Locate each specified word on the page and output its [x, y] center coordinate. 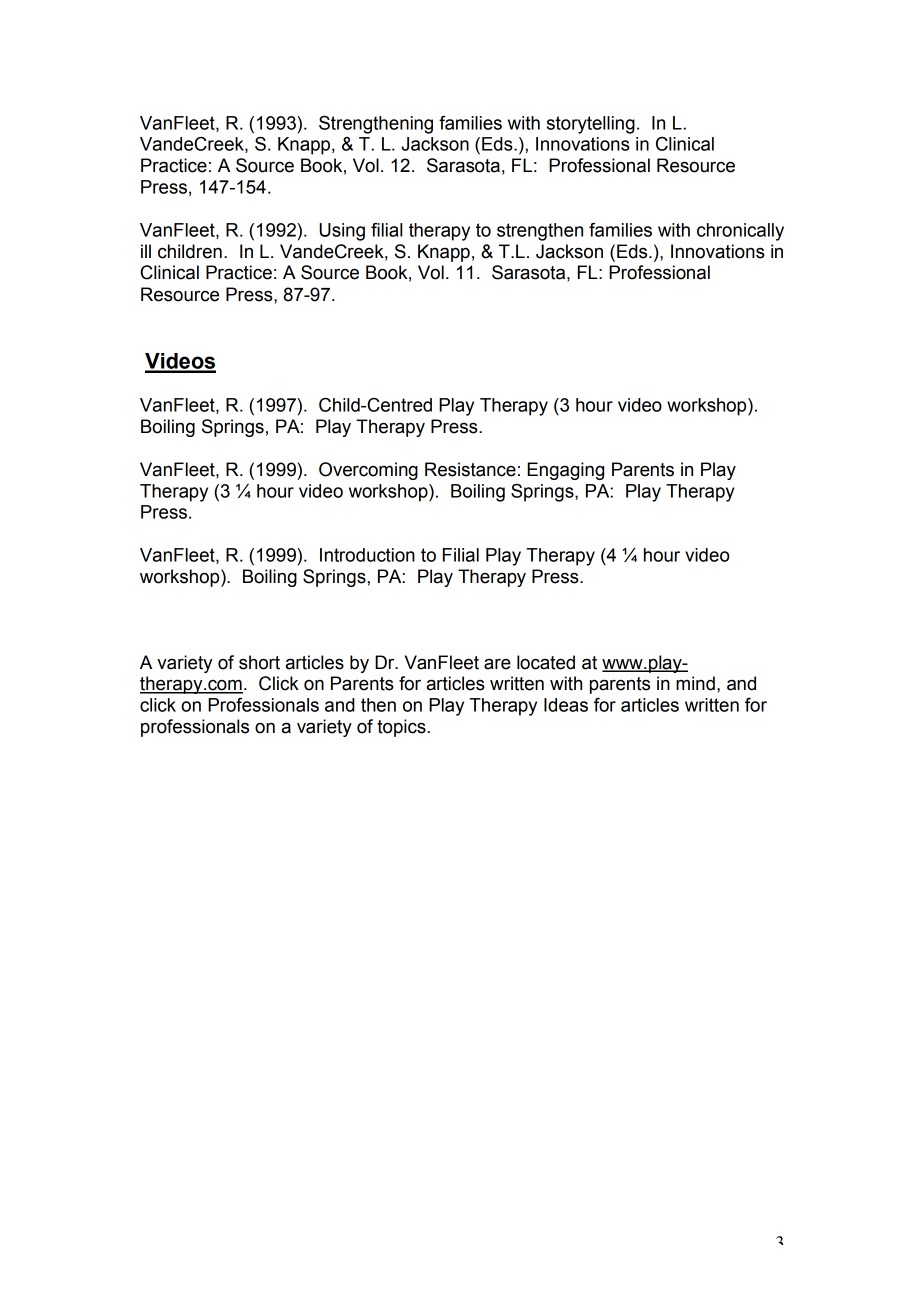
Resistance [470, 469]
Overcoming [368, 471]
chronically [740, 232]
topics [401, 728]
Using [342, 232]
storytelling [591, 125]
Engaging [565, 471]
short [259, 662]
